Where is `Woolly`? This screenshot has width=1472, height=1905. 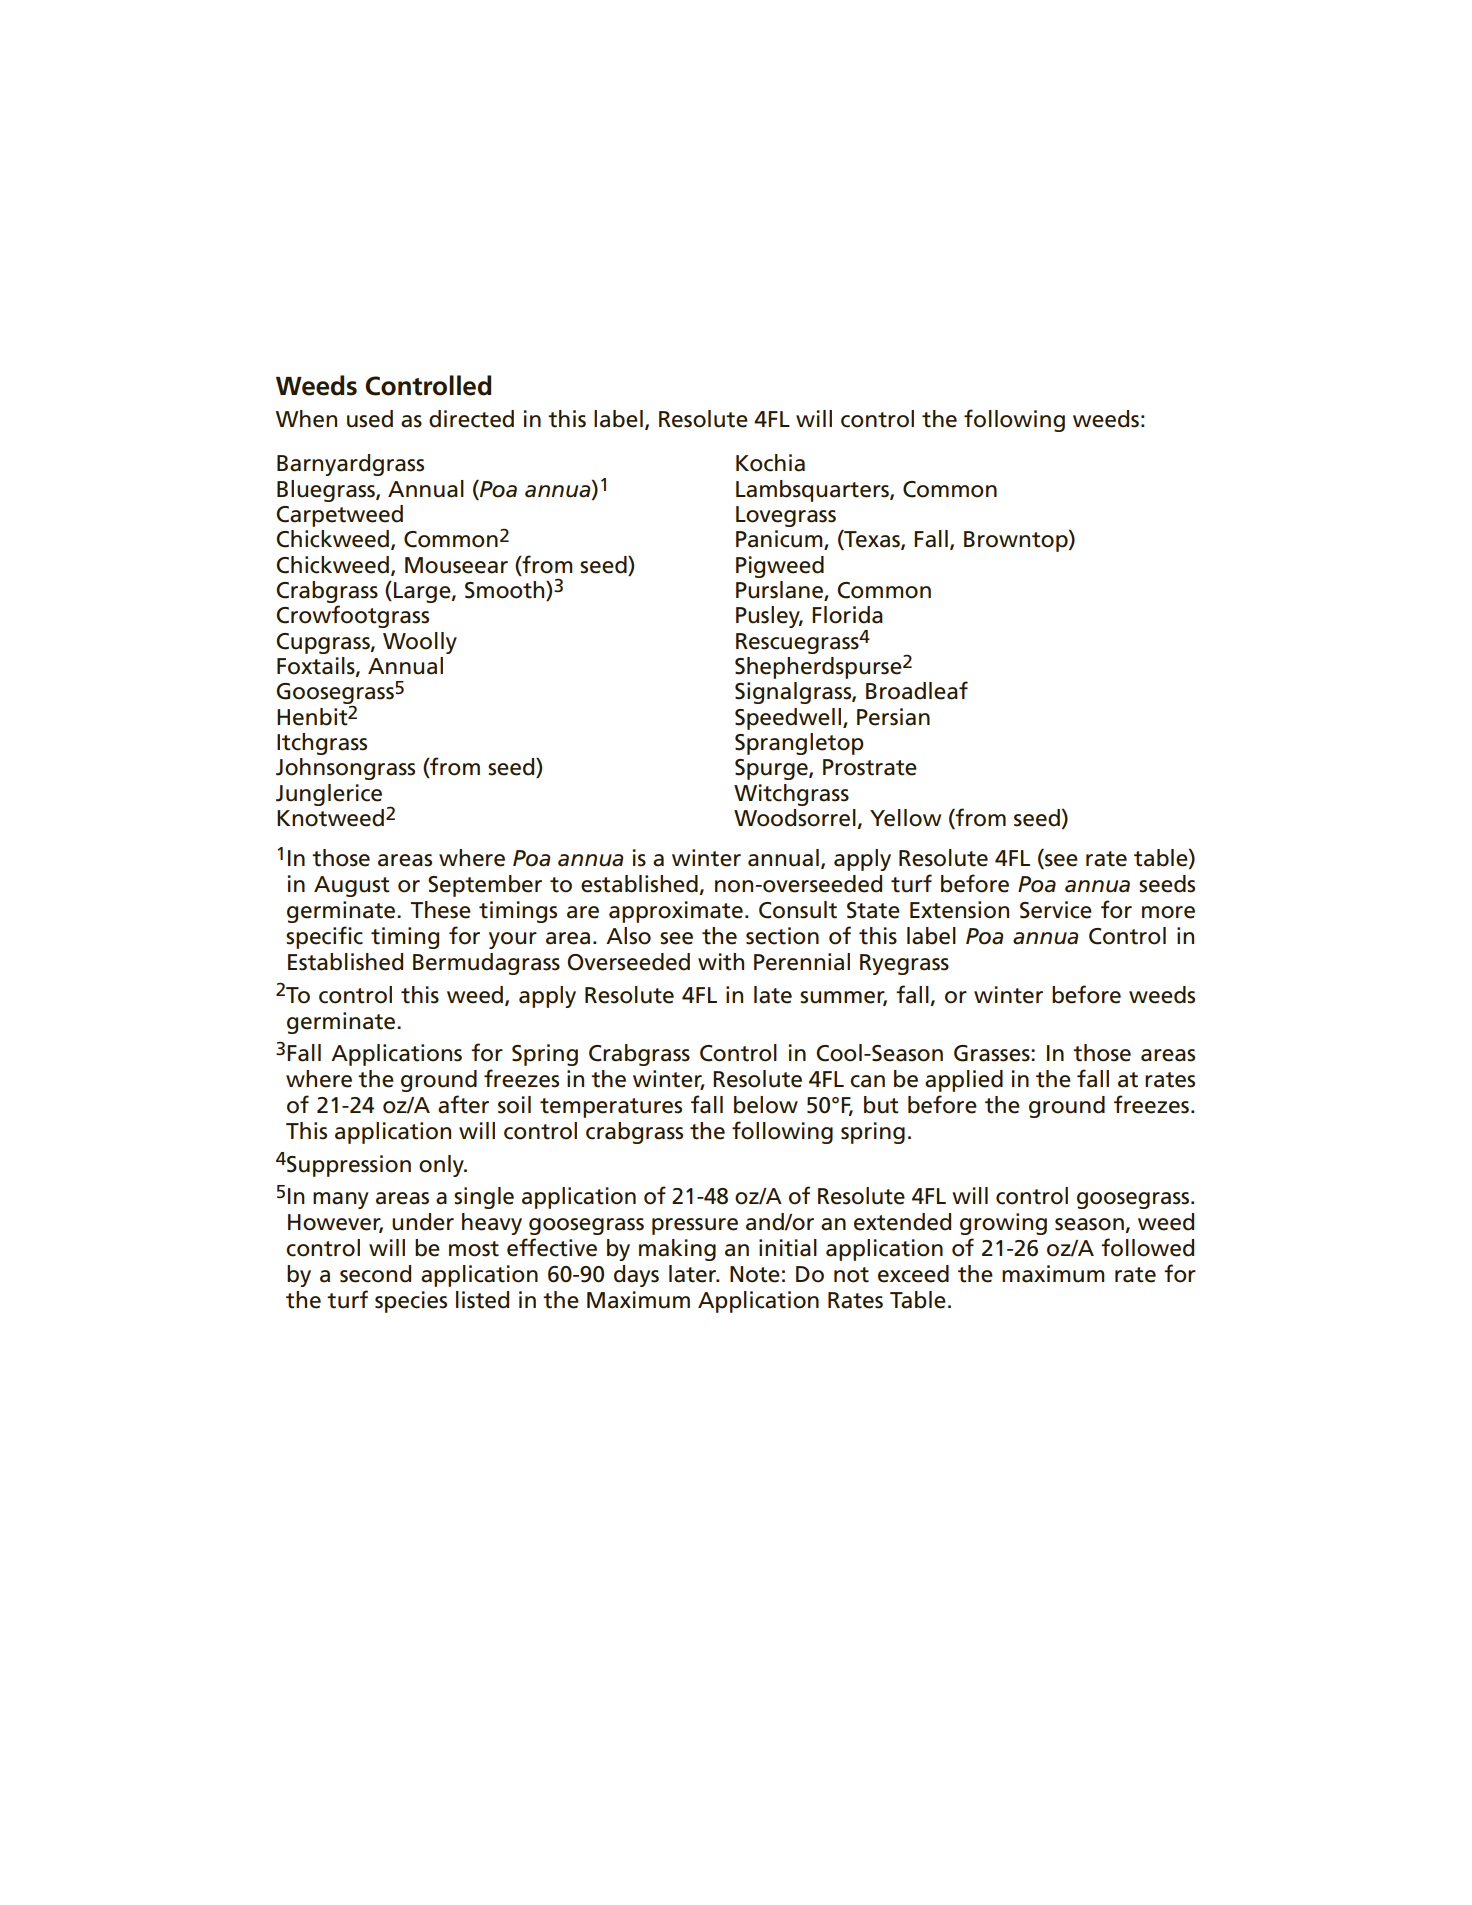 Woolly is located at coordinates (420, 643).
